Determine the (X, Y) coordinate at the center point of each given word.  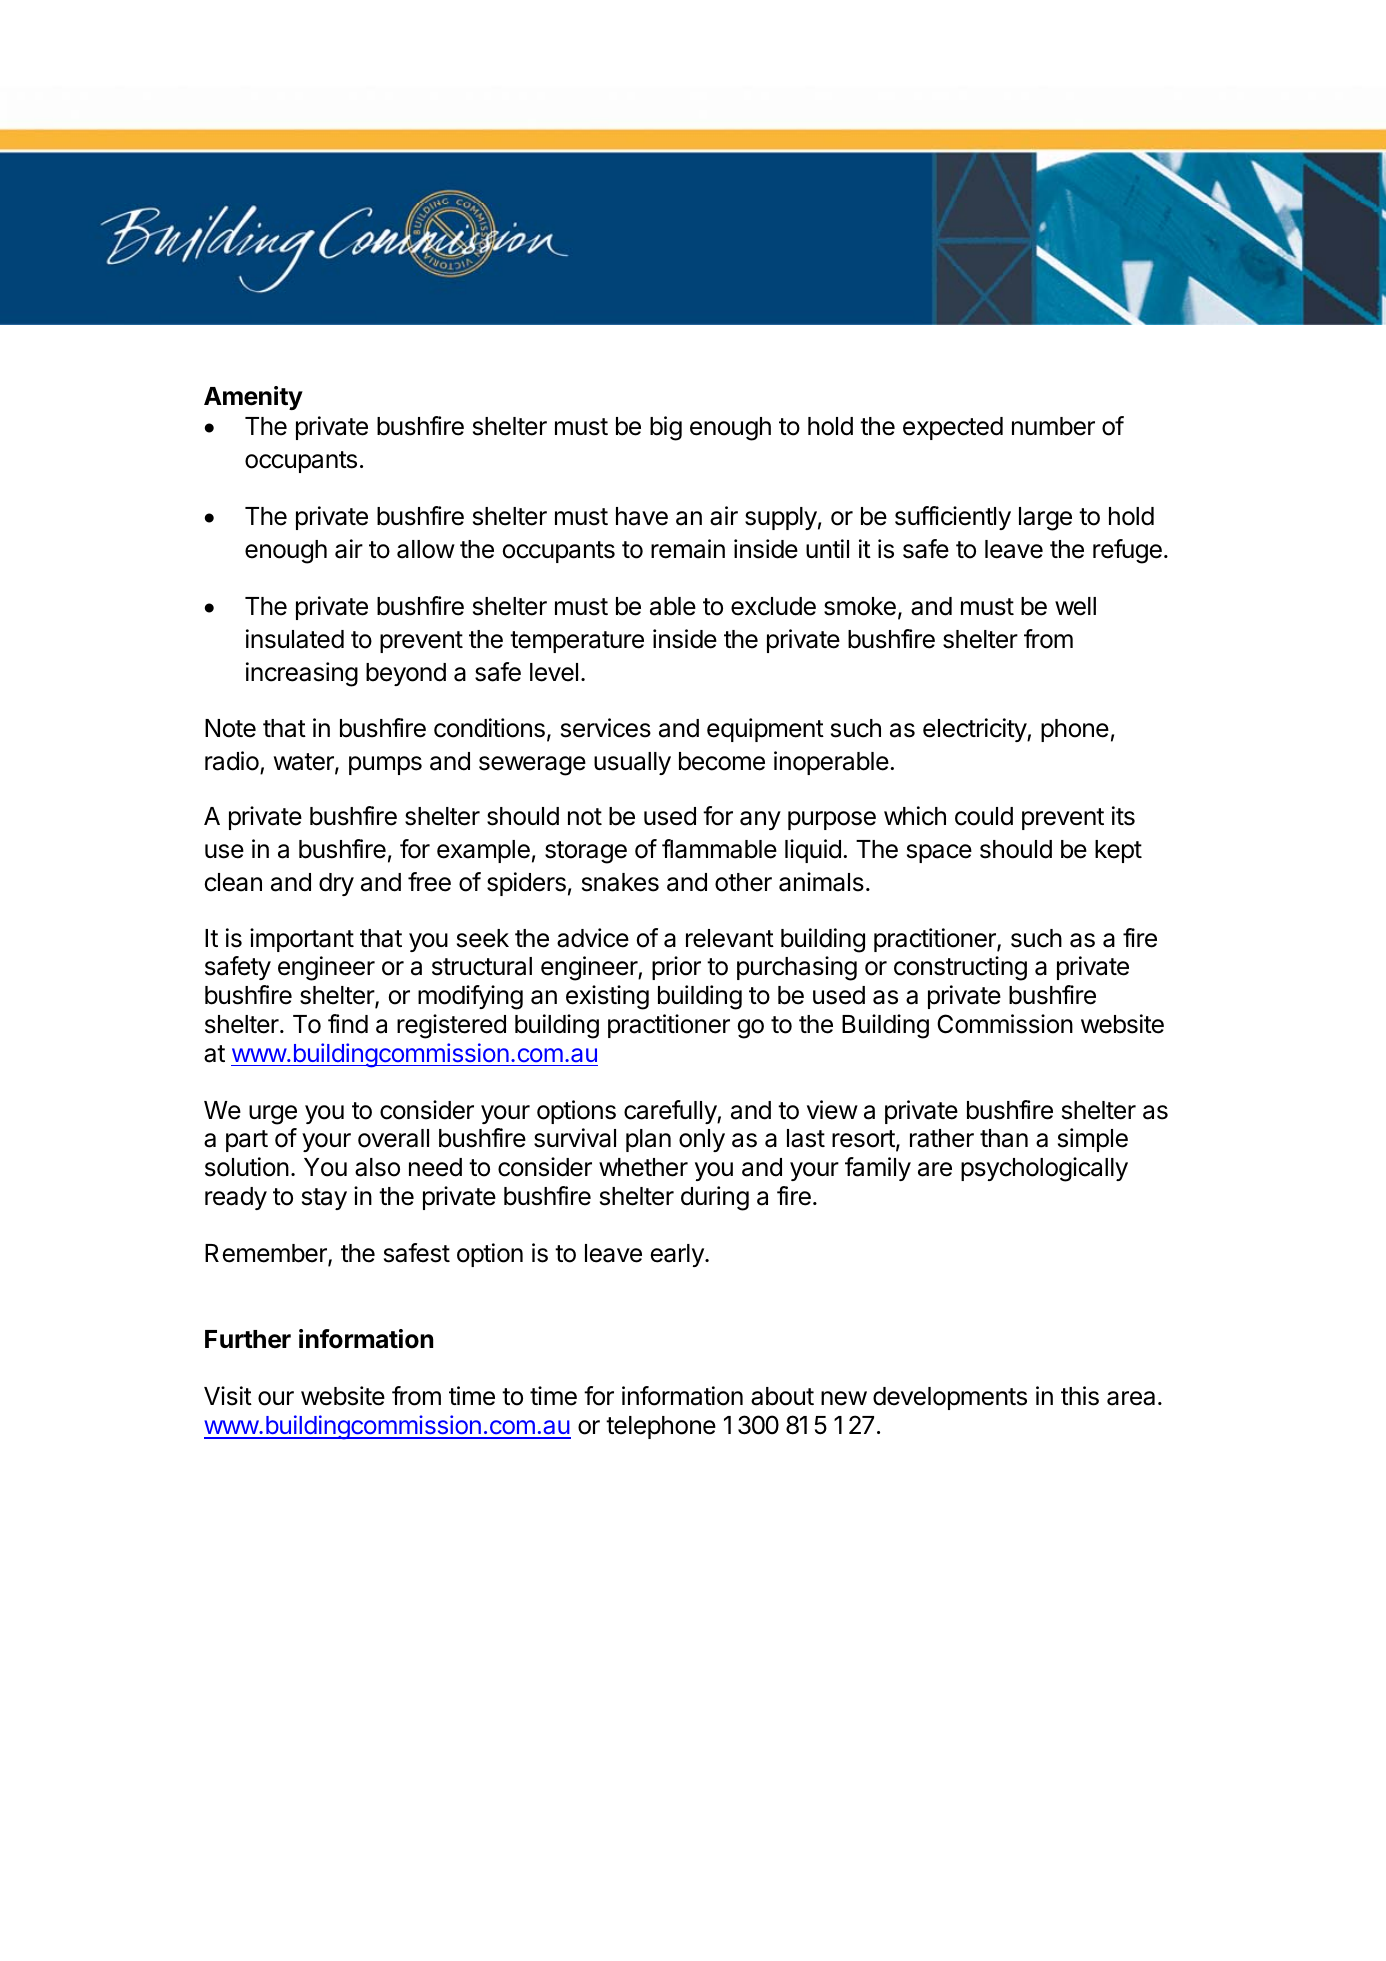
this (1080, 1396)
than (1004, 1138)
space (939, 853)
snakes (620, 882)
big (666, 428)
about (782, 1396)
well (1075, 606)
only (702, 1140)
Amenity (253, 398)
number (1053, 426)
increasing (302, 674)
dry (336, 884)
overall (393, 1138)
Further (248, 1339)
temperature (577, 642)
